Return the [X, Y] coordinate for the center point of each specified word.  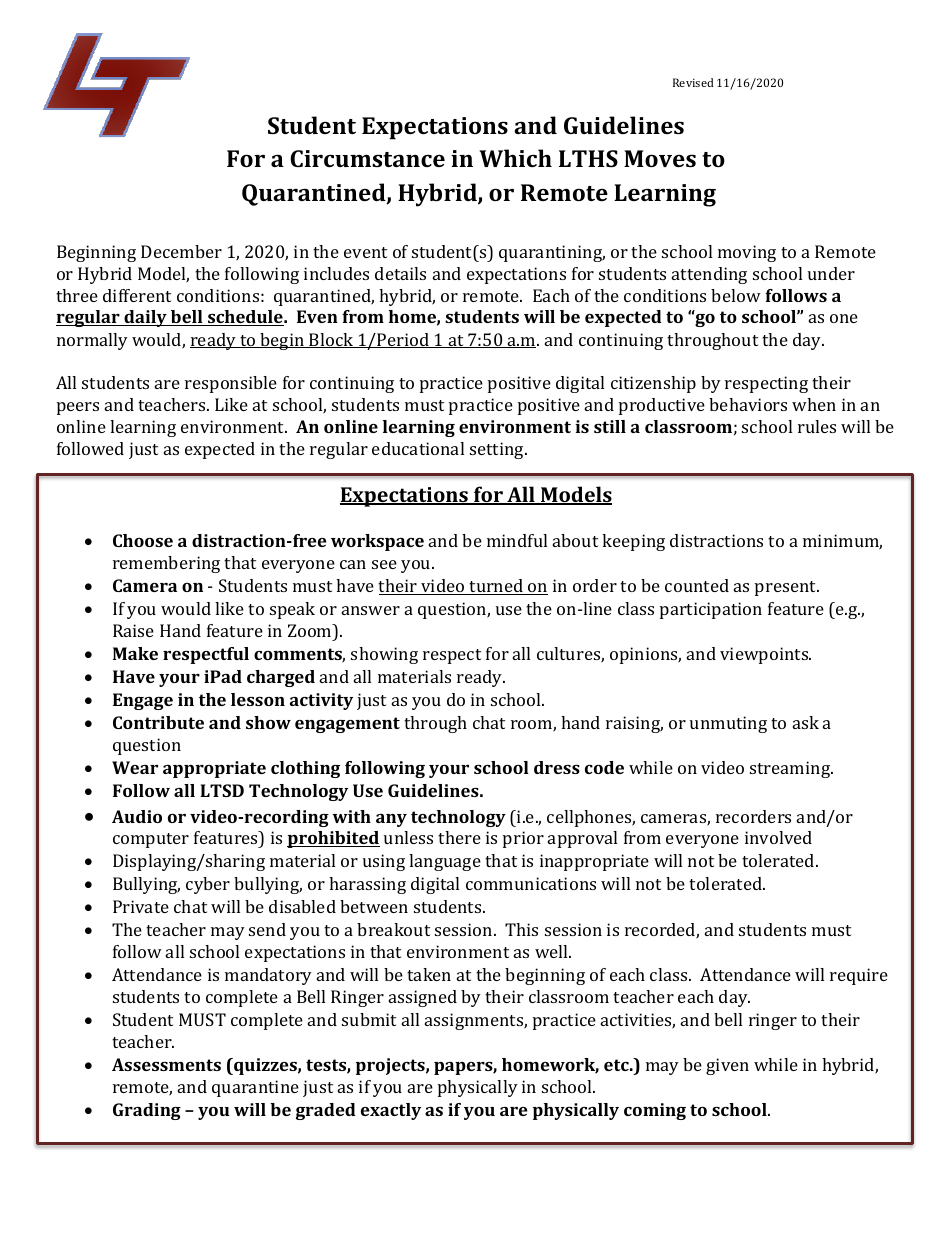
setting [498, 450]
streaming [791, 769]
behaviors [748, 404]
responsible [231, 384]
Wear [135, 767]
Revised [693, 82]
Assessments [166, 1064]
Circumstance [367, 158]
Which [515, 158]
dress [557, 767]
